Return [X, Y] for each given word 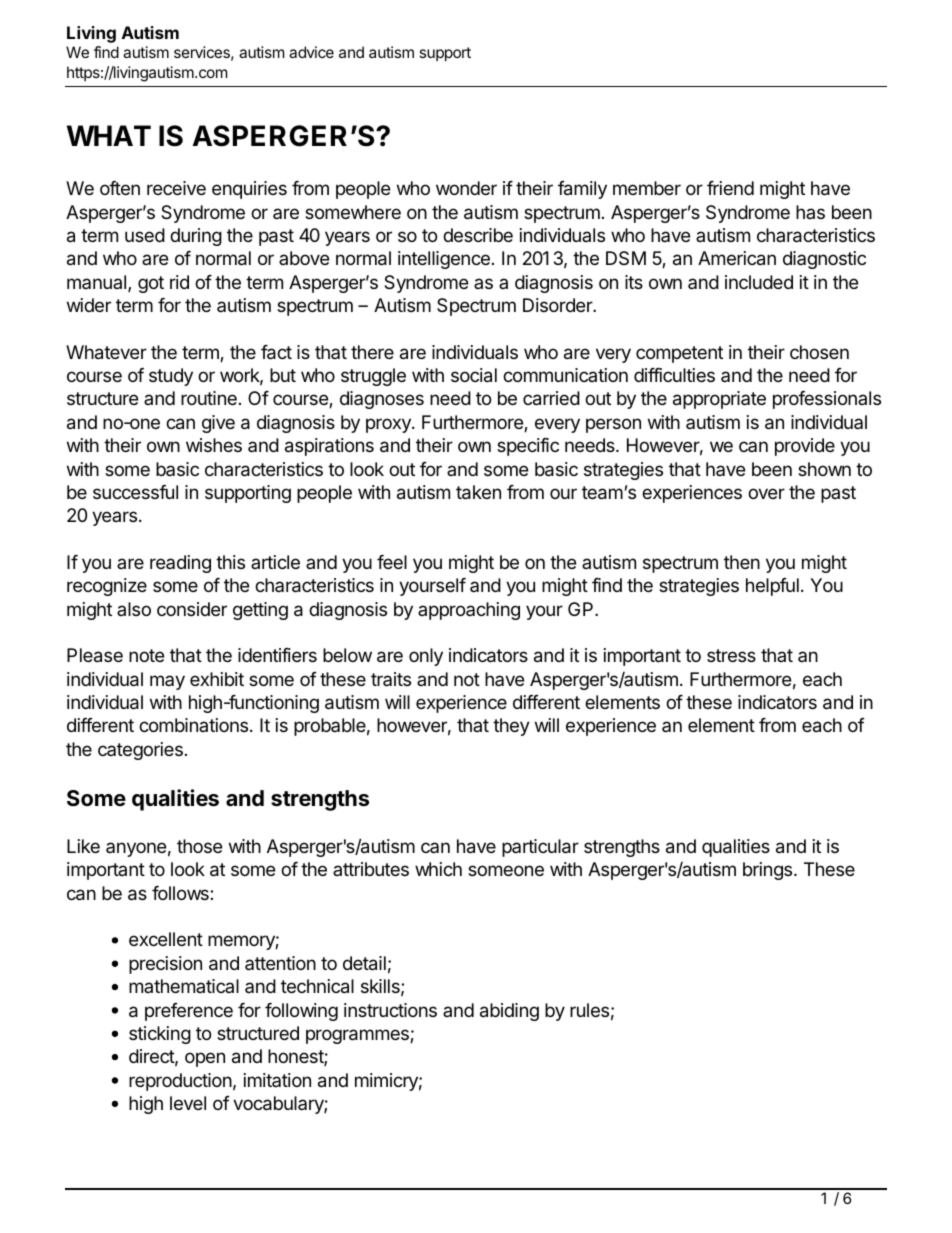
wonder [466, 188]
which [438, 869]
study [171, 377]
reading [180, 564]
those [199, 846]
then [742, 562]
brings [769, 871]
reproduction [180, 1082]
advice [311, 52]
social [474, 375]
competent [679, 354]
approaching [469, 611]
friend [730, 188]
